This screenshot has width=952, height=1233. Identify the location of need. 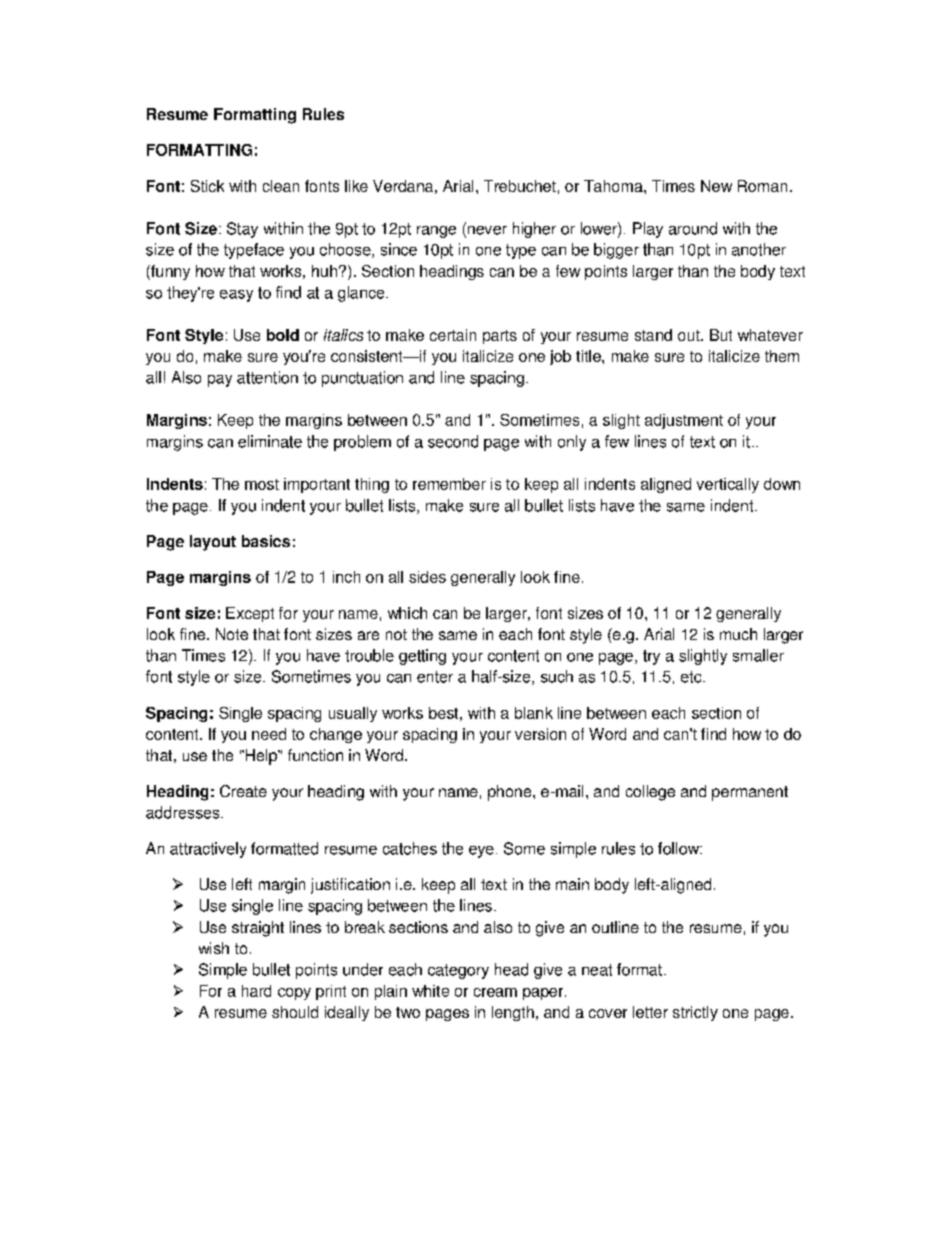
(269, 734).
